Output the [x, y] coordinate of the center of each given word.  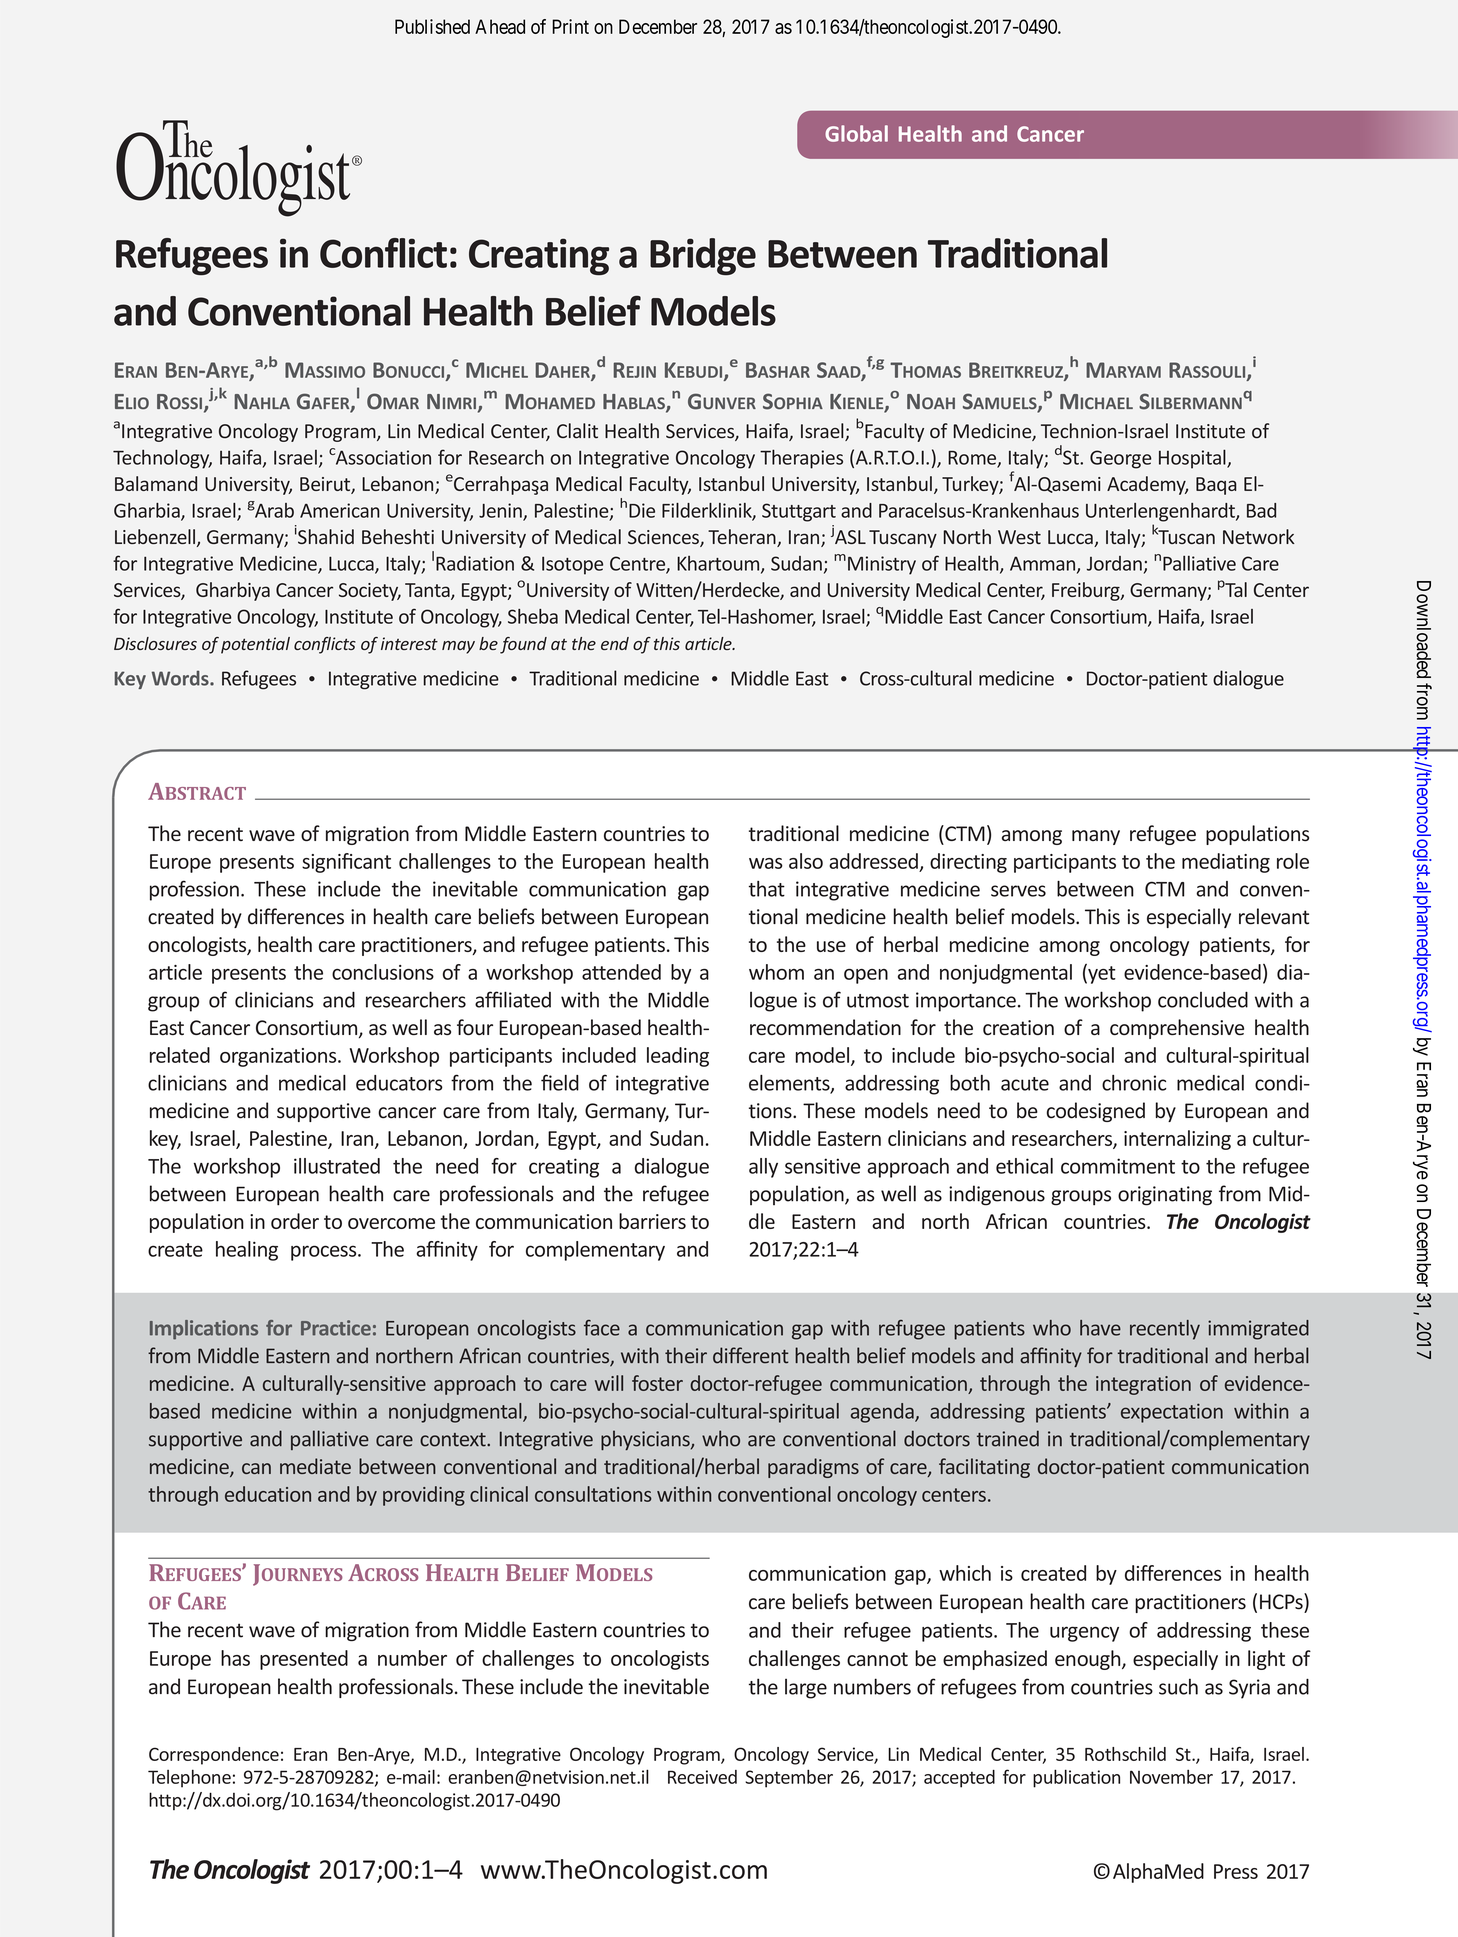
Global [856, 133]
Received [702, 1777]
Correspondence [214, 1756]
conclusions [383, 972]
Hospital [1193, 459]
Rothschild [1125, 1754]
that [767, 889]
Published [432, 26]
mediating [1226, 863]
